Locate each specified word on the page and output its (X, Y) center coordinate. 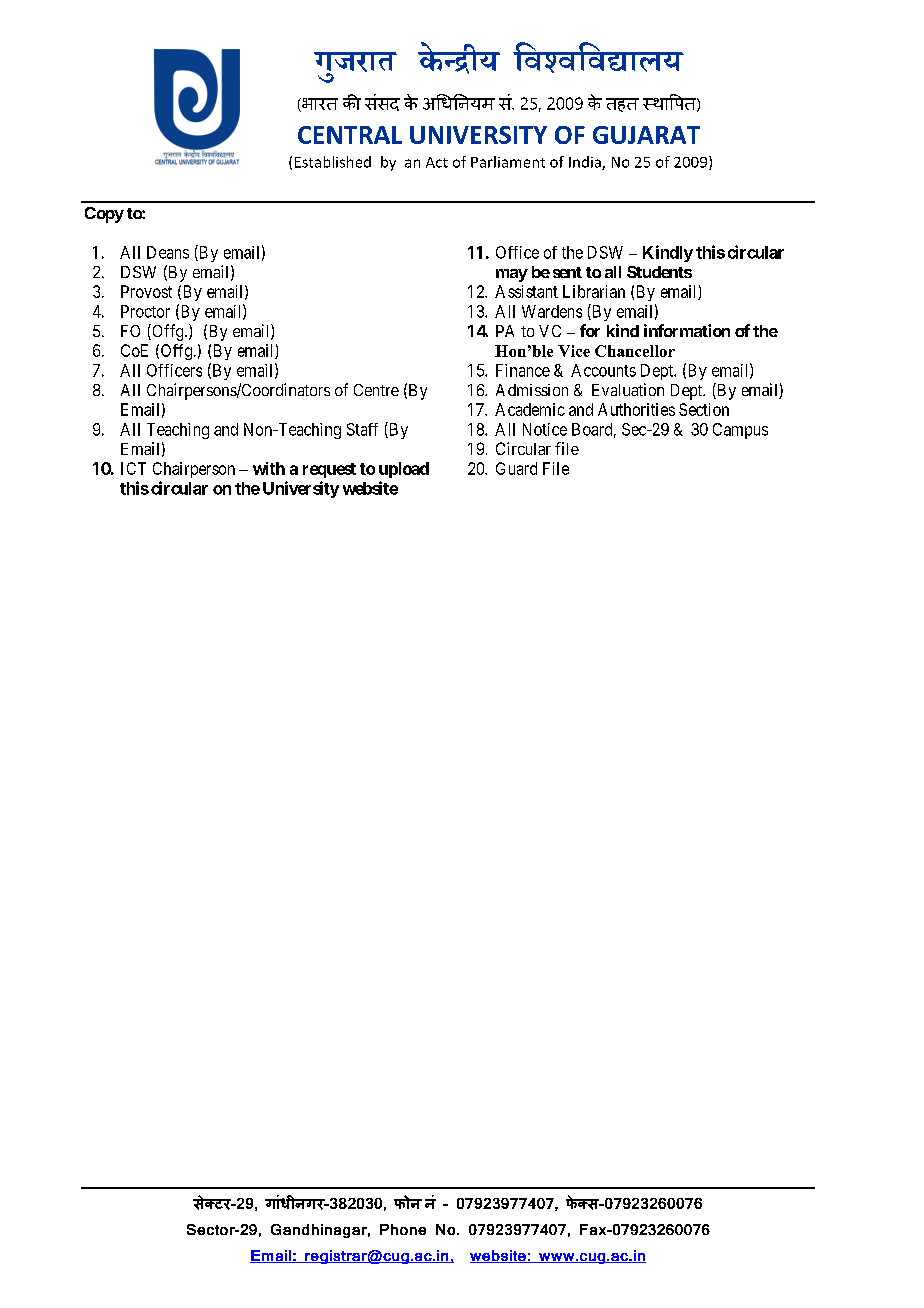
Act (437, 162)
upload (404, 470)
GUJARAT (646, 135)
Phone (403, 1229)
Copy (104, 215)
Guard (516, 468)
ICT (133, 468)
